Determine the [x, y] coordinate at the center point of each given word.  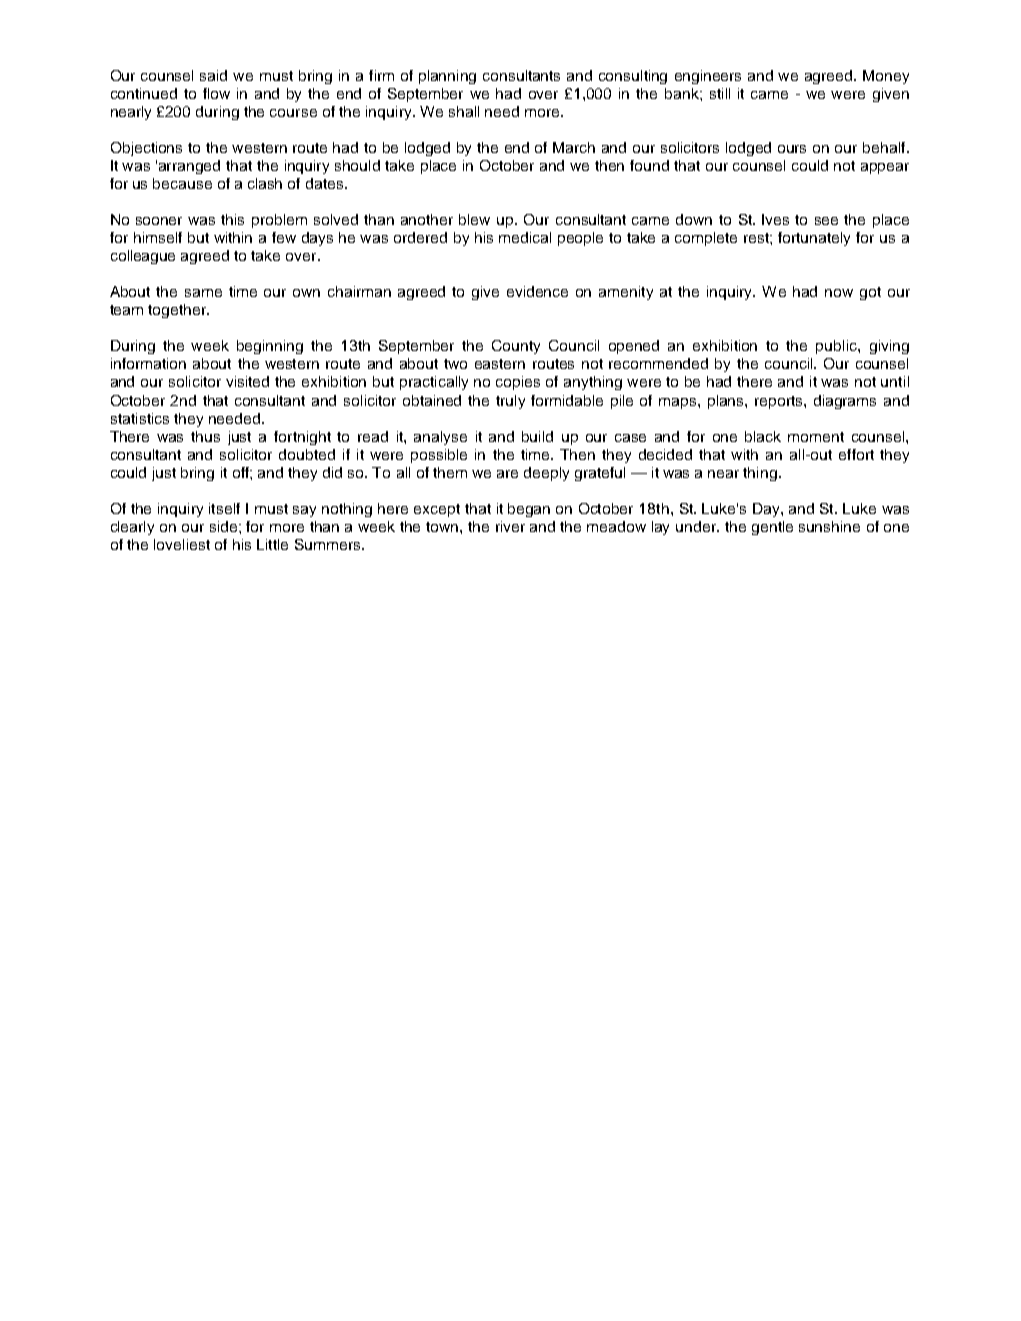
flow [216, 93]
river [510, 526]
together [178, 311]
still [720, 93]
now [839, 293]
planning [447, 77]
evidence [537, 291]
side [225, 526]
